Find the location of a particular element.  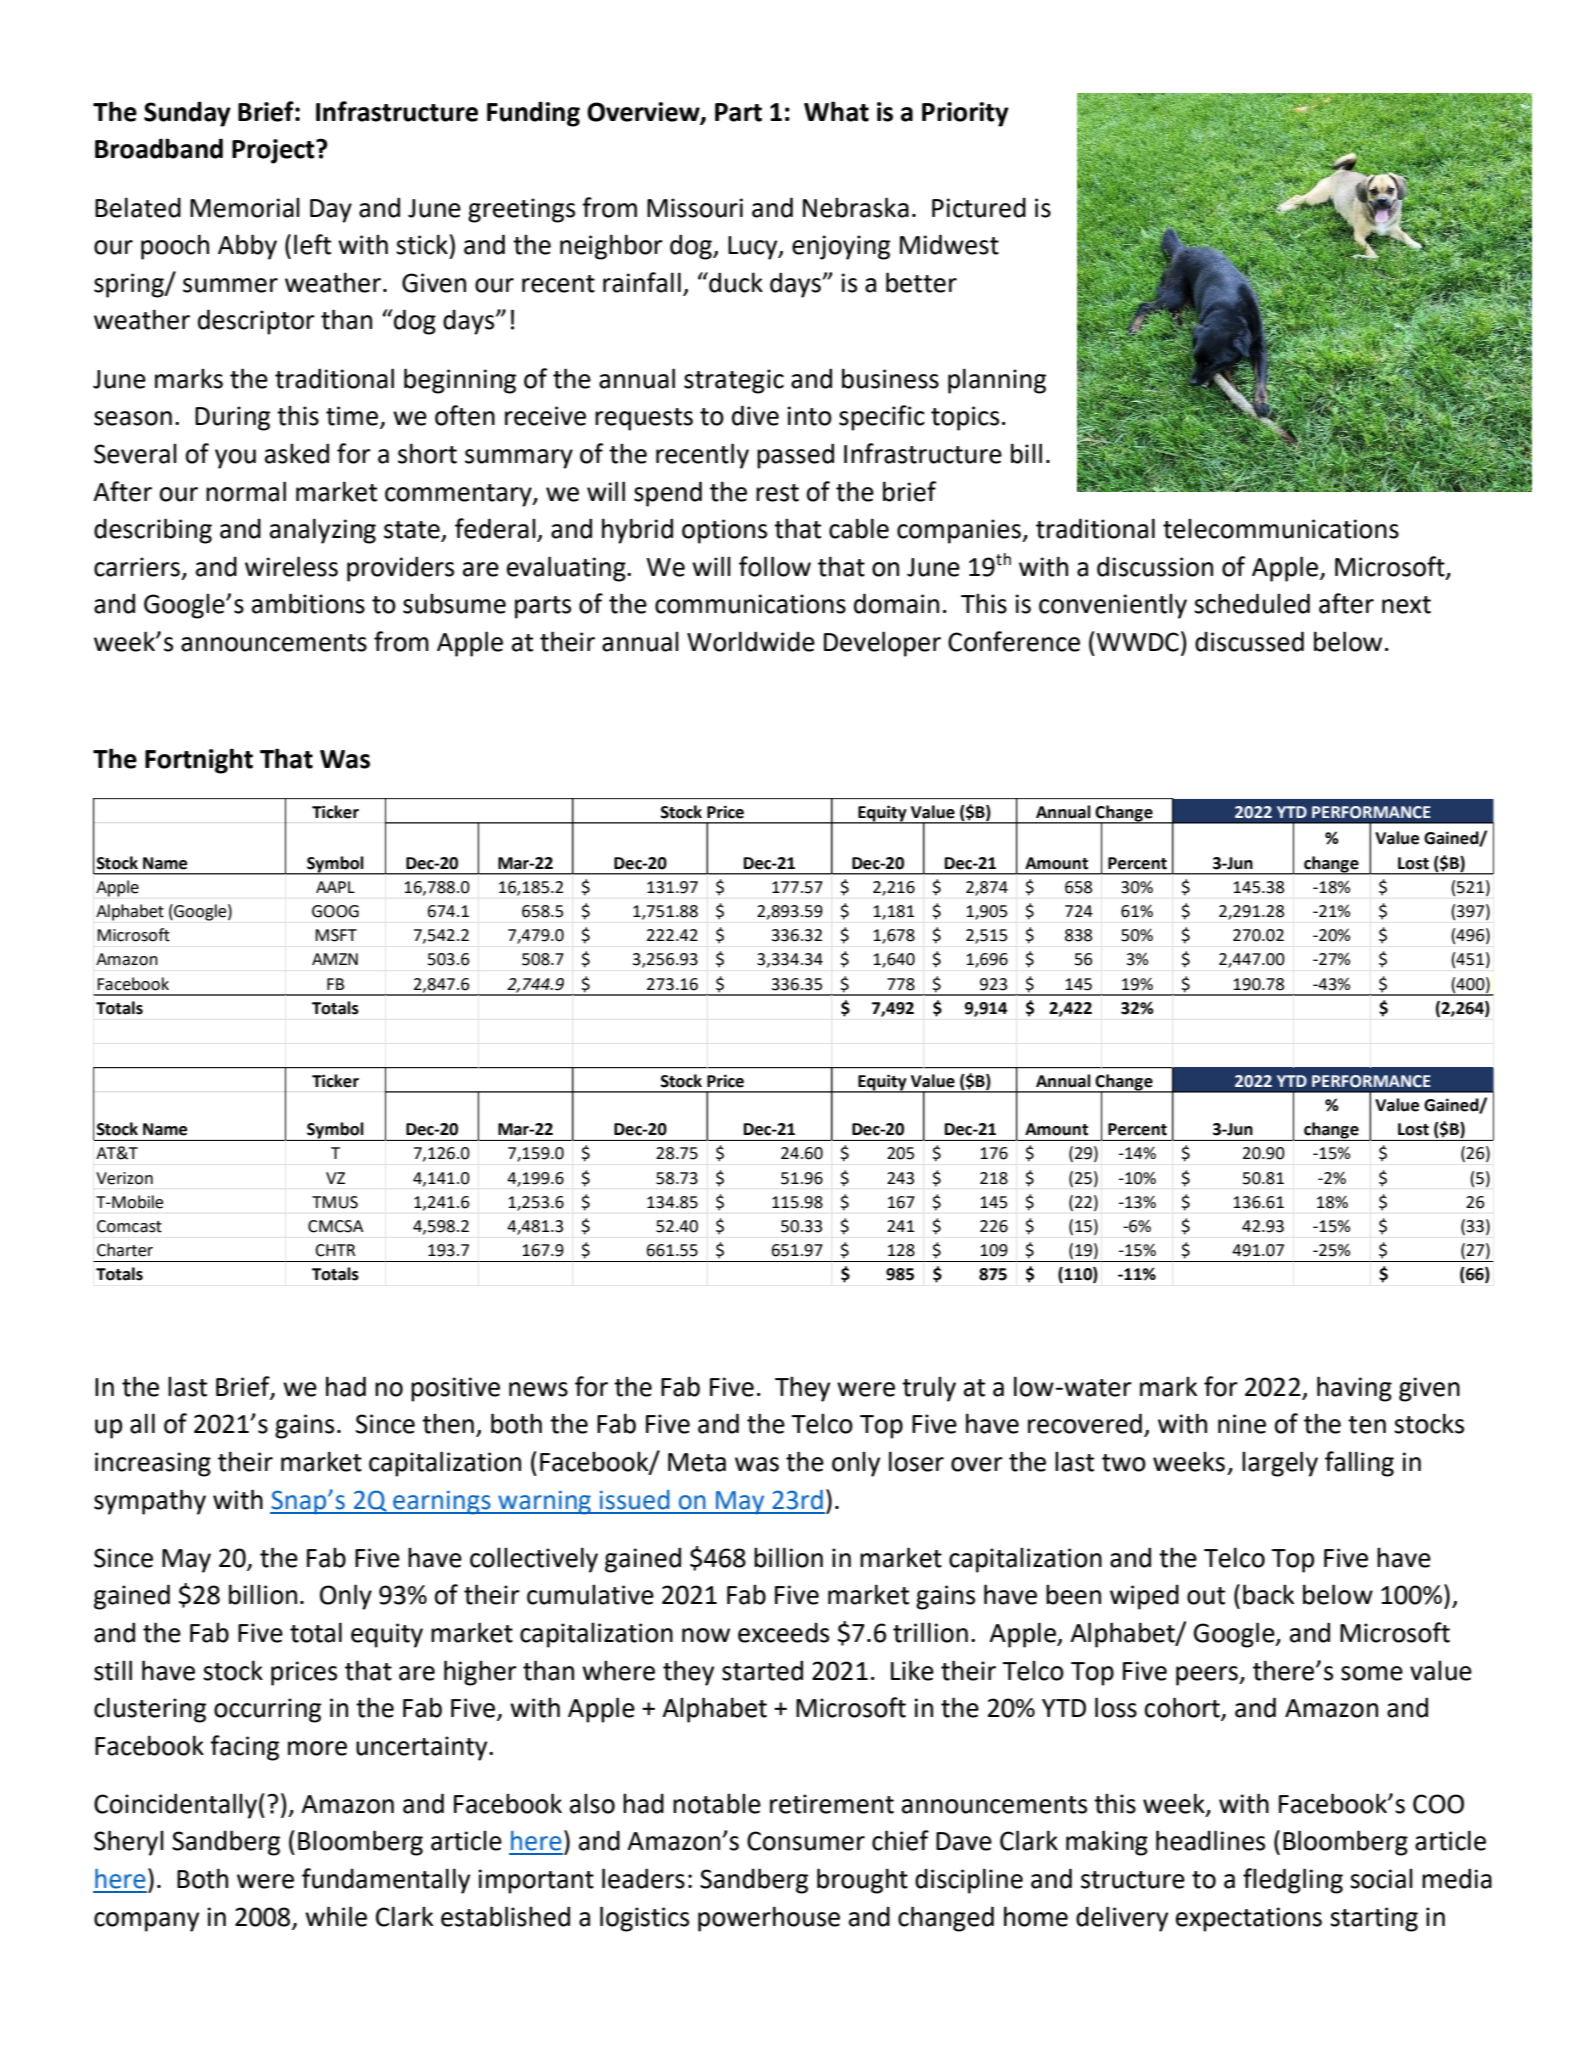

while is located at coordinates (336, 1916).
